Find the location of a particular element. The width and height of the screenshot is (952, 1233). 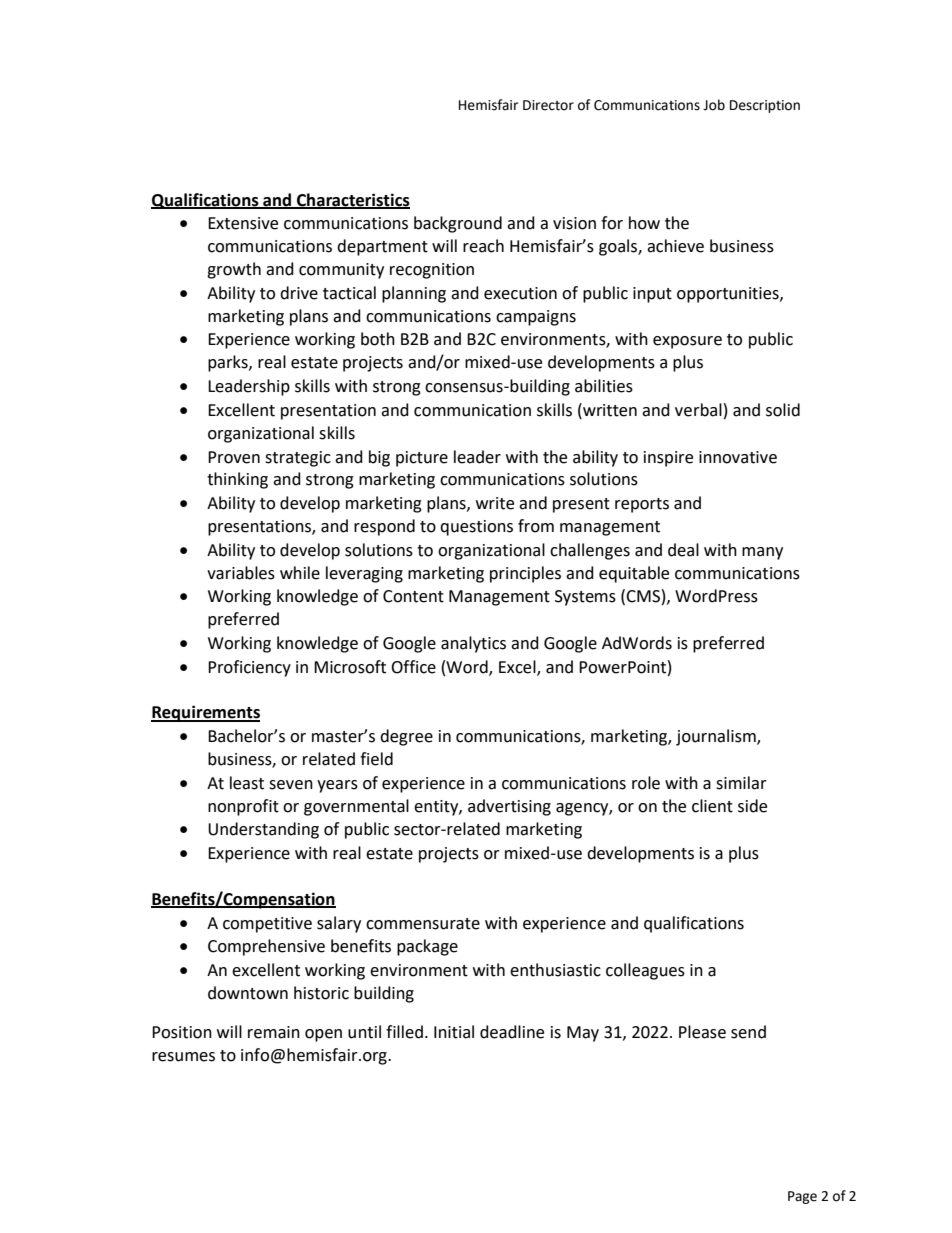

write is located at coordinates (495, 503).
